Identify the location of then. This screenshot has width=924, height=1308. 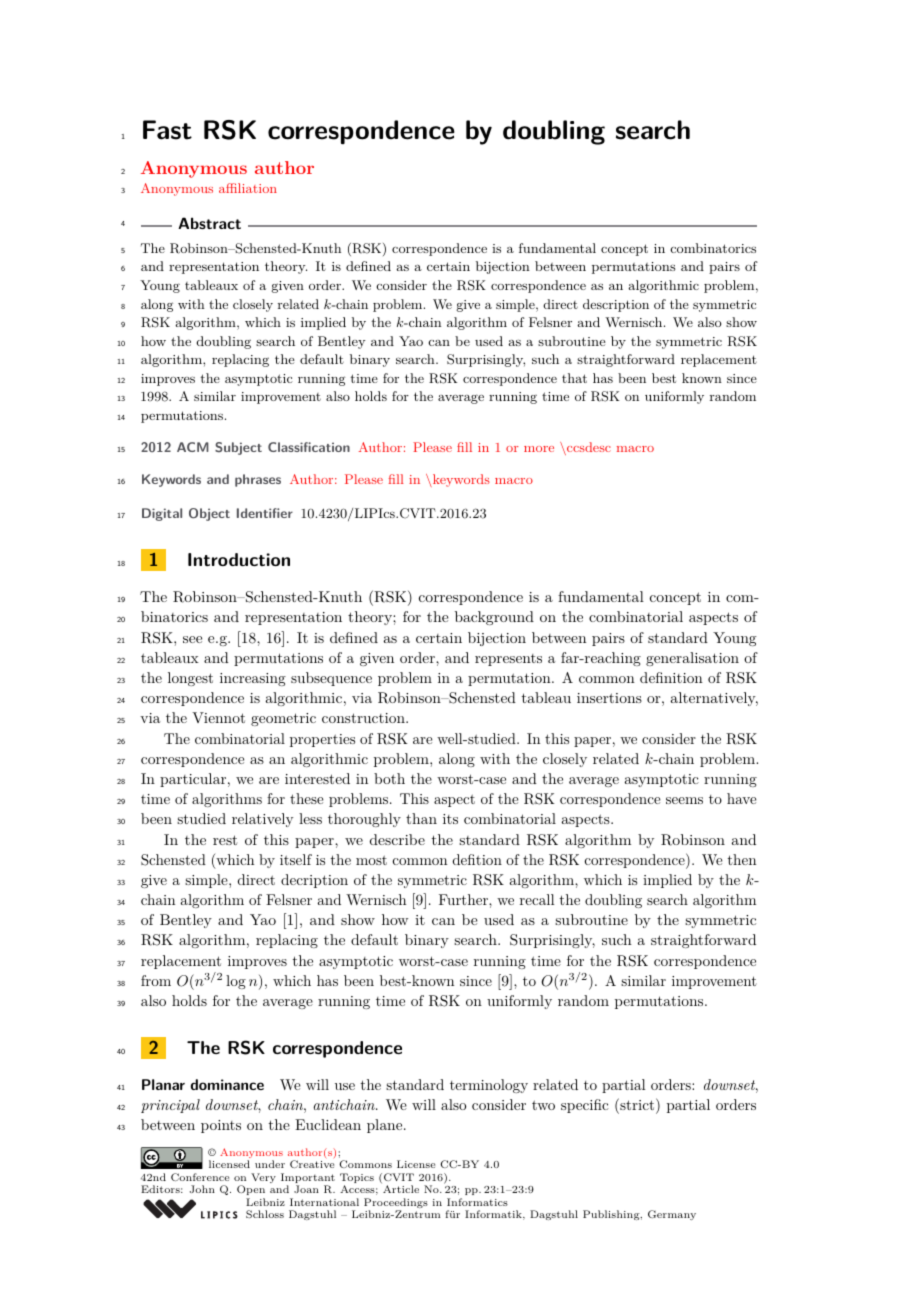
(741, 859).
